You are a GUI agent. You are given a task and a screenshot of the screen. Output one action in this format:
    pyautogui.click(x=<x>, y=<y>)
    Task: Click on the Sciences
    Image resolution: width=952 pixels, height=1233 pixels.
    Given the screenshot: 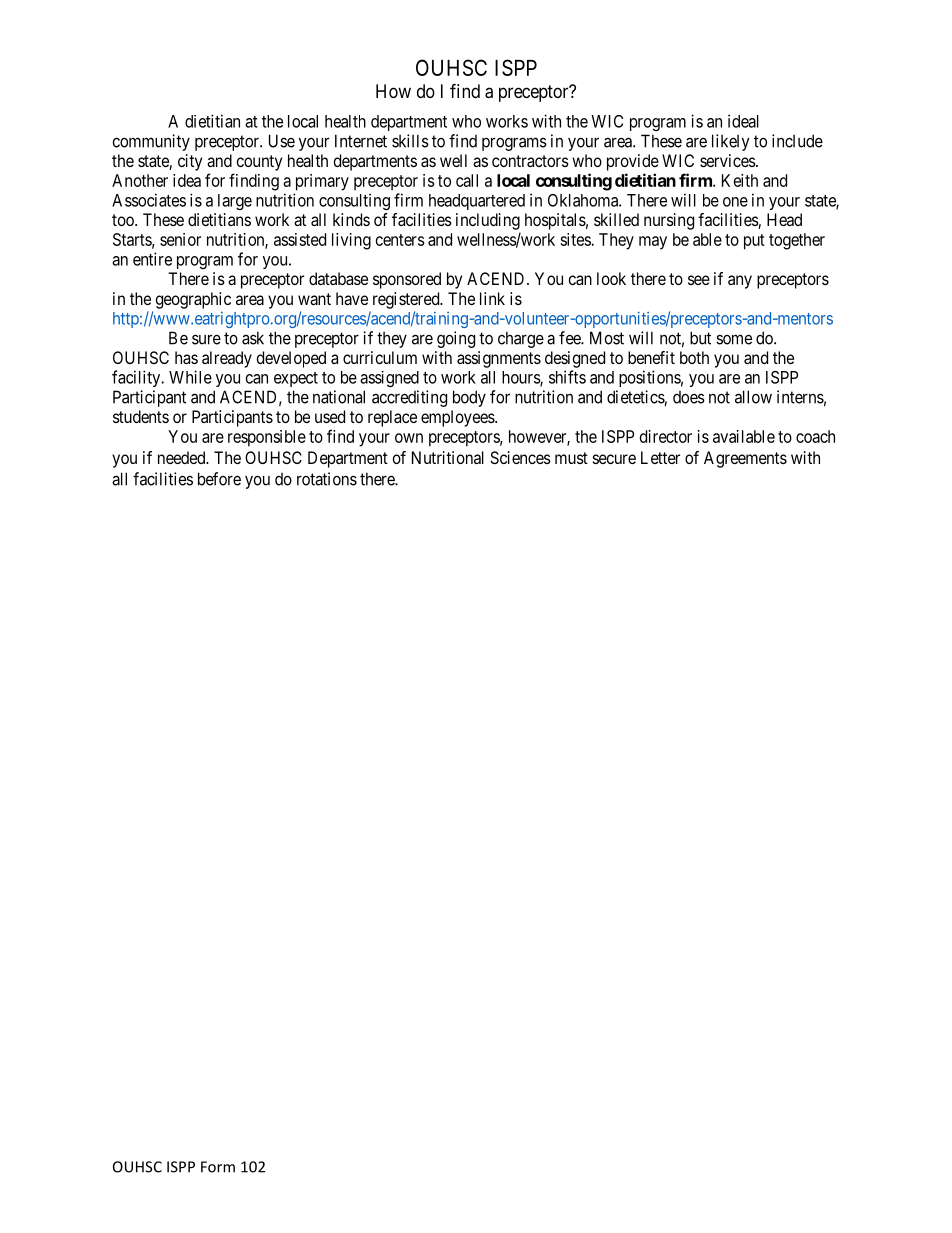 What is the action you would take?
    pyautogui.click(x=520, y=457)
